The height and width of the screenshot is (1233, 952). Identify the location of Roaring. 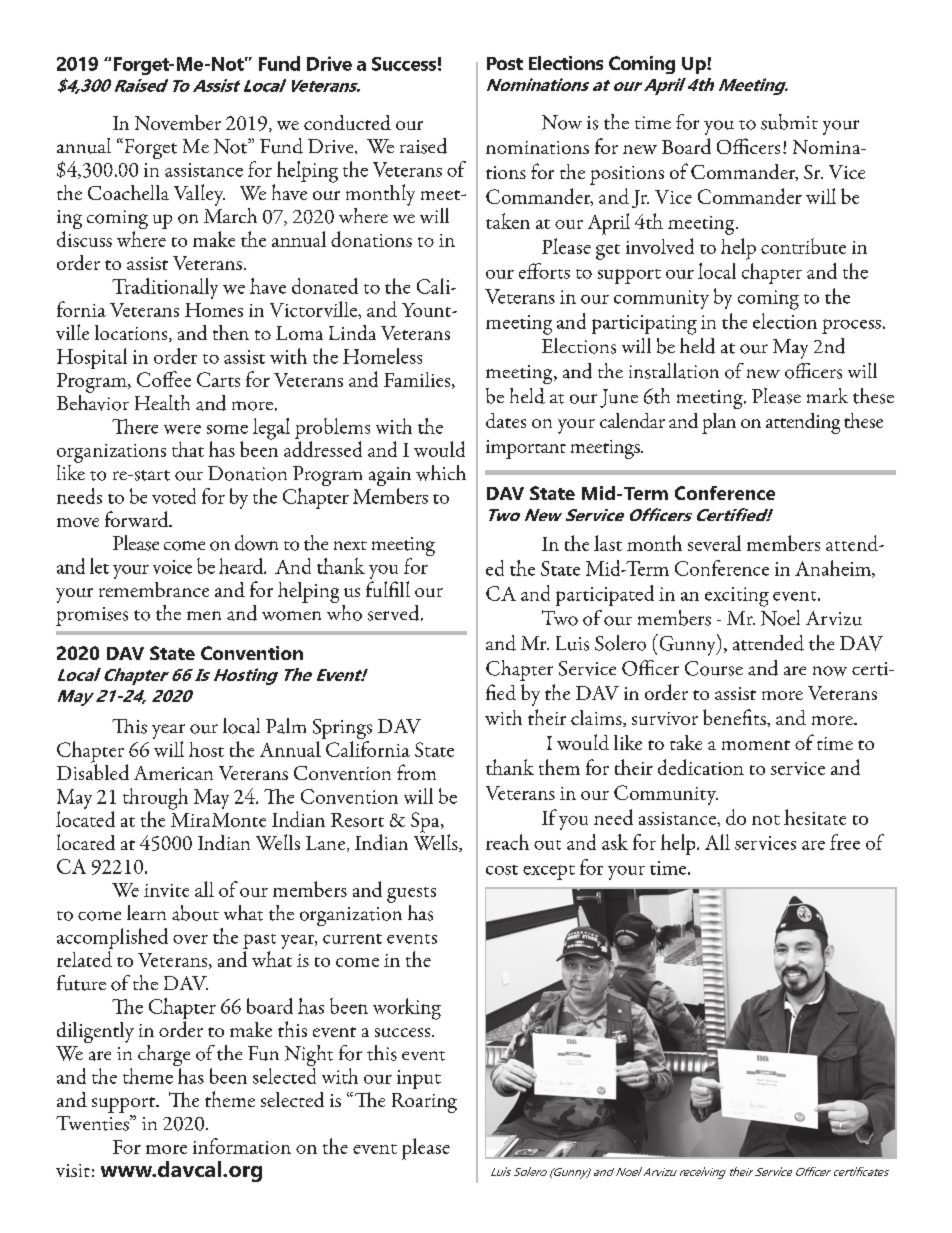
(424, 1103).
